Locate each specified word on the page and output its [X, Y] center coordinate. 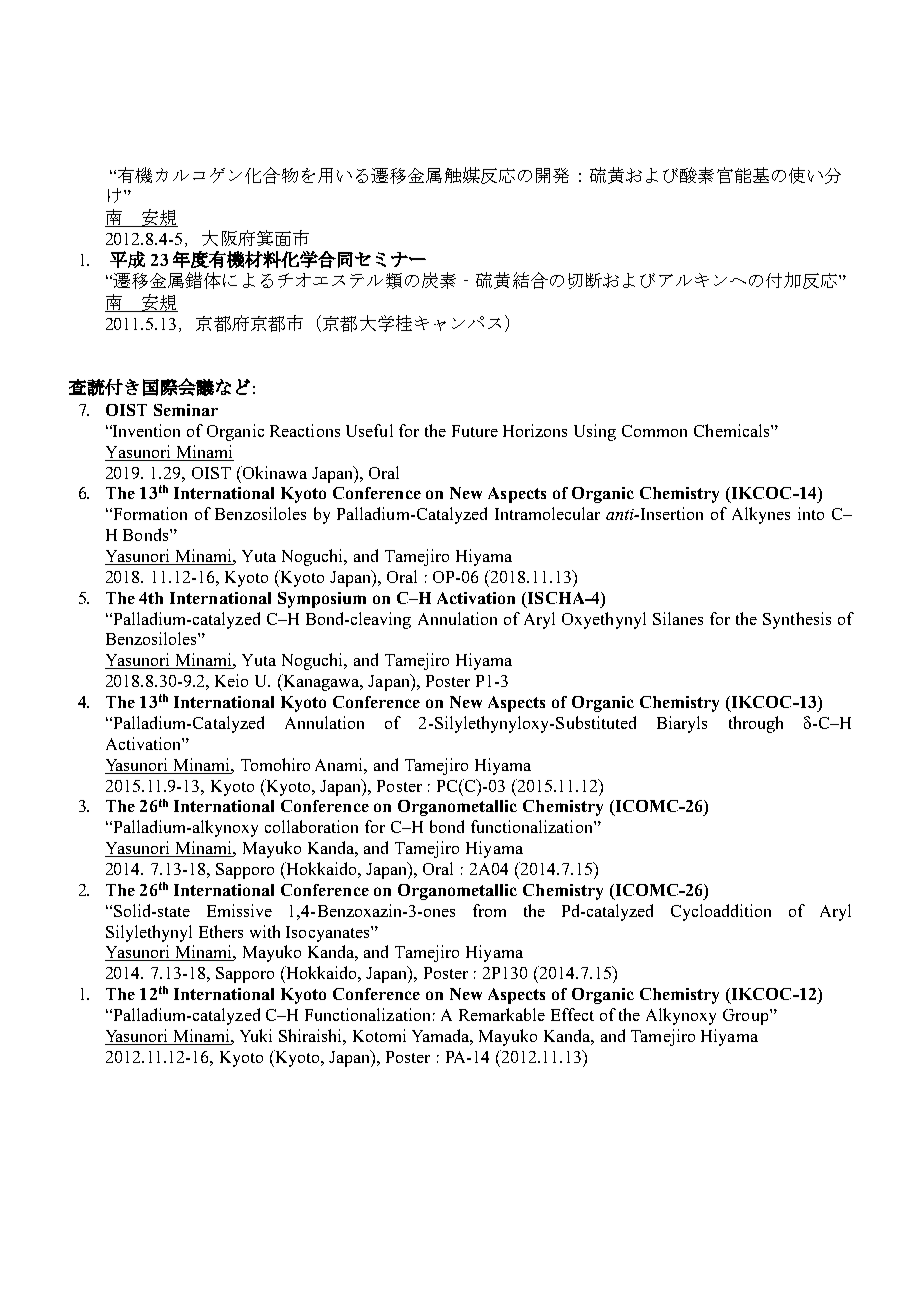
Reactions [305, 430]
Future [475, 431]
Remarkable [502, 1014]
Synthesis [797, 620]
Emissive [239, 910]
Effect [572, 1014]
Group [745, 1017]
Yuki [256, 1035]
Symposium [322, 600]
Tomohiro [275, 764]
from [489, 910]
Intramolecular [547, 513]
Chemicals [733, 430]
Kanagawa [321, 682]
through [756, 724]
